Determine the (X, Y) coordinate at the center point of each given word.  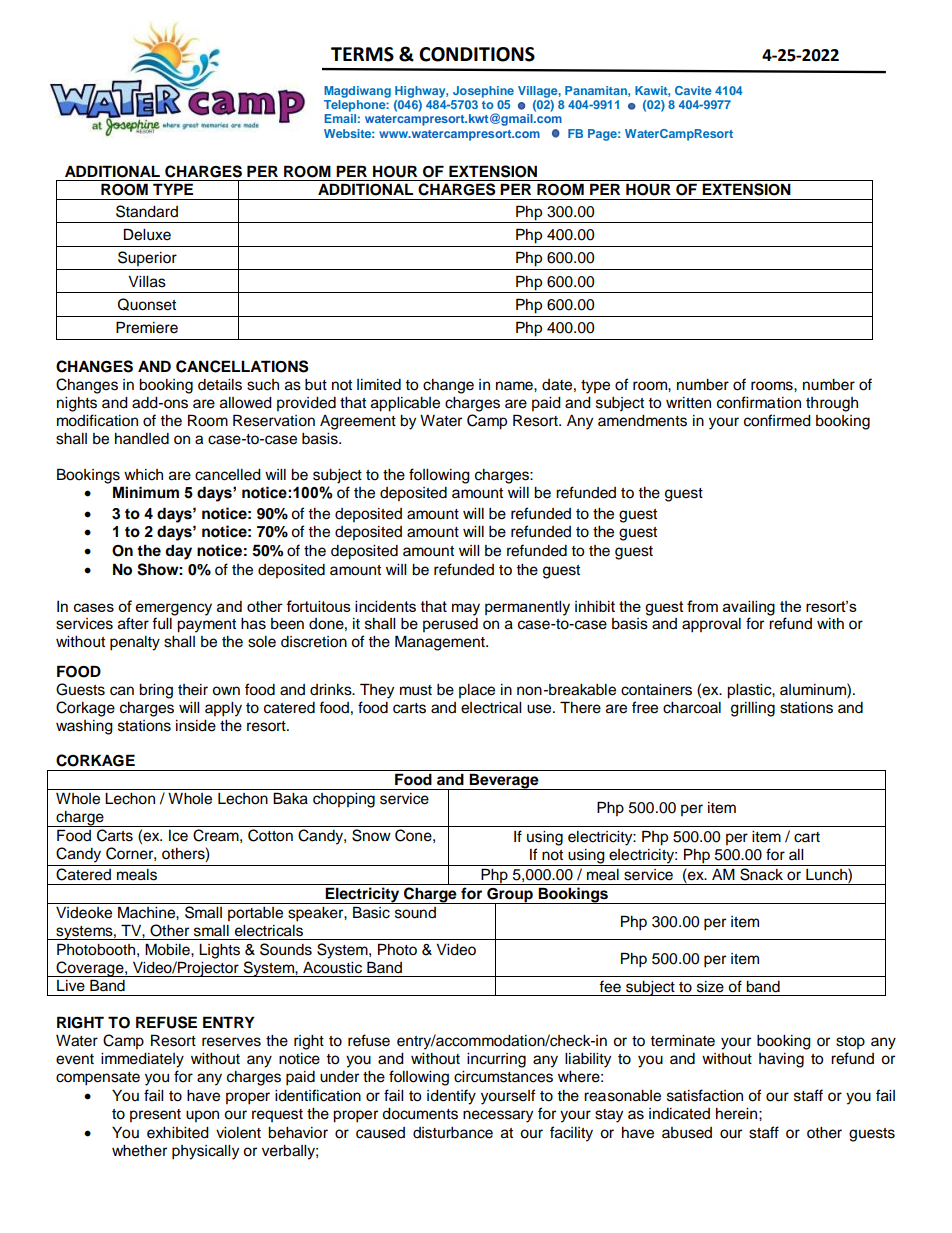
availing (749, 608)
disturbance (453, 1133)
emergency (174, 609)
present (155, 1115)
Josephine (483, 92)
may (466, 609)
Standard (147, 211)
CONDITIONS (477, 54)
